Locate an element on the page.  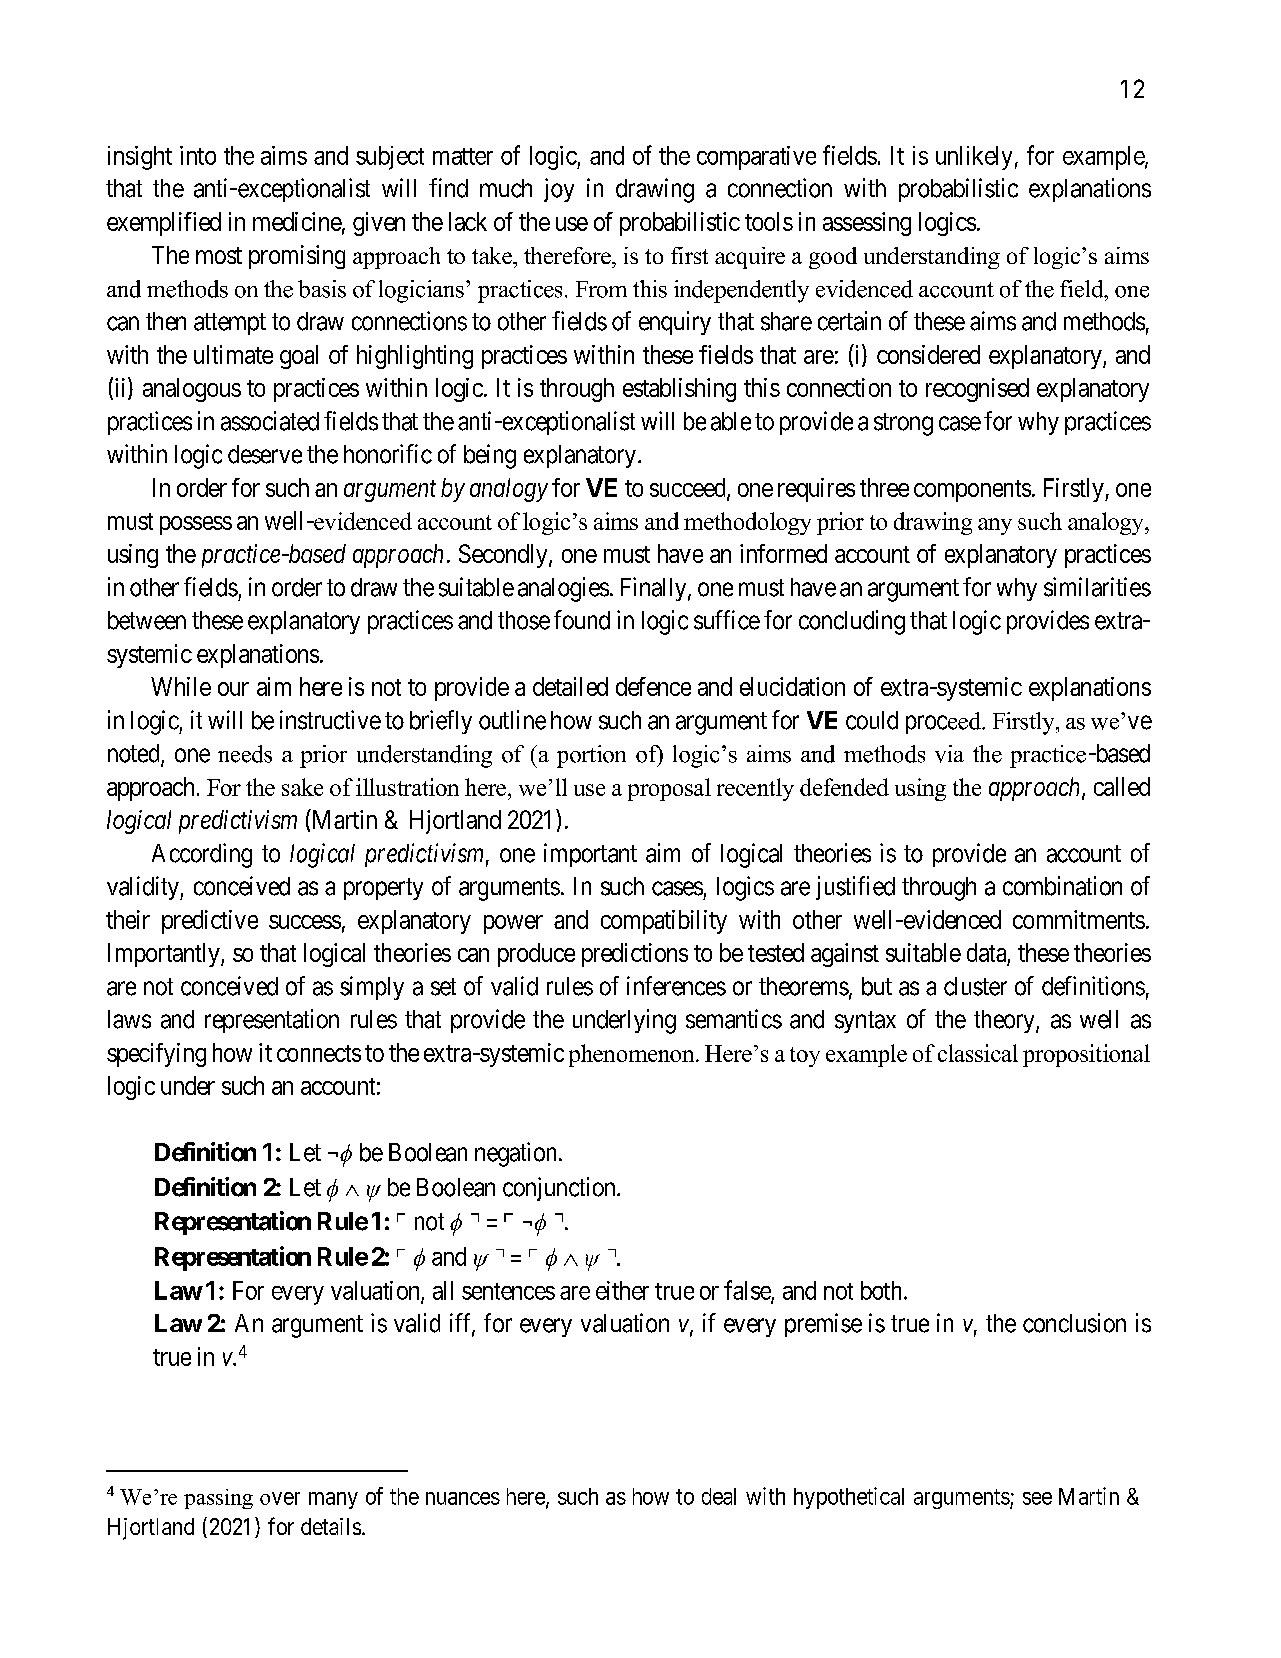
connects is located at coordinates (319, 1053).
